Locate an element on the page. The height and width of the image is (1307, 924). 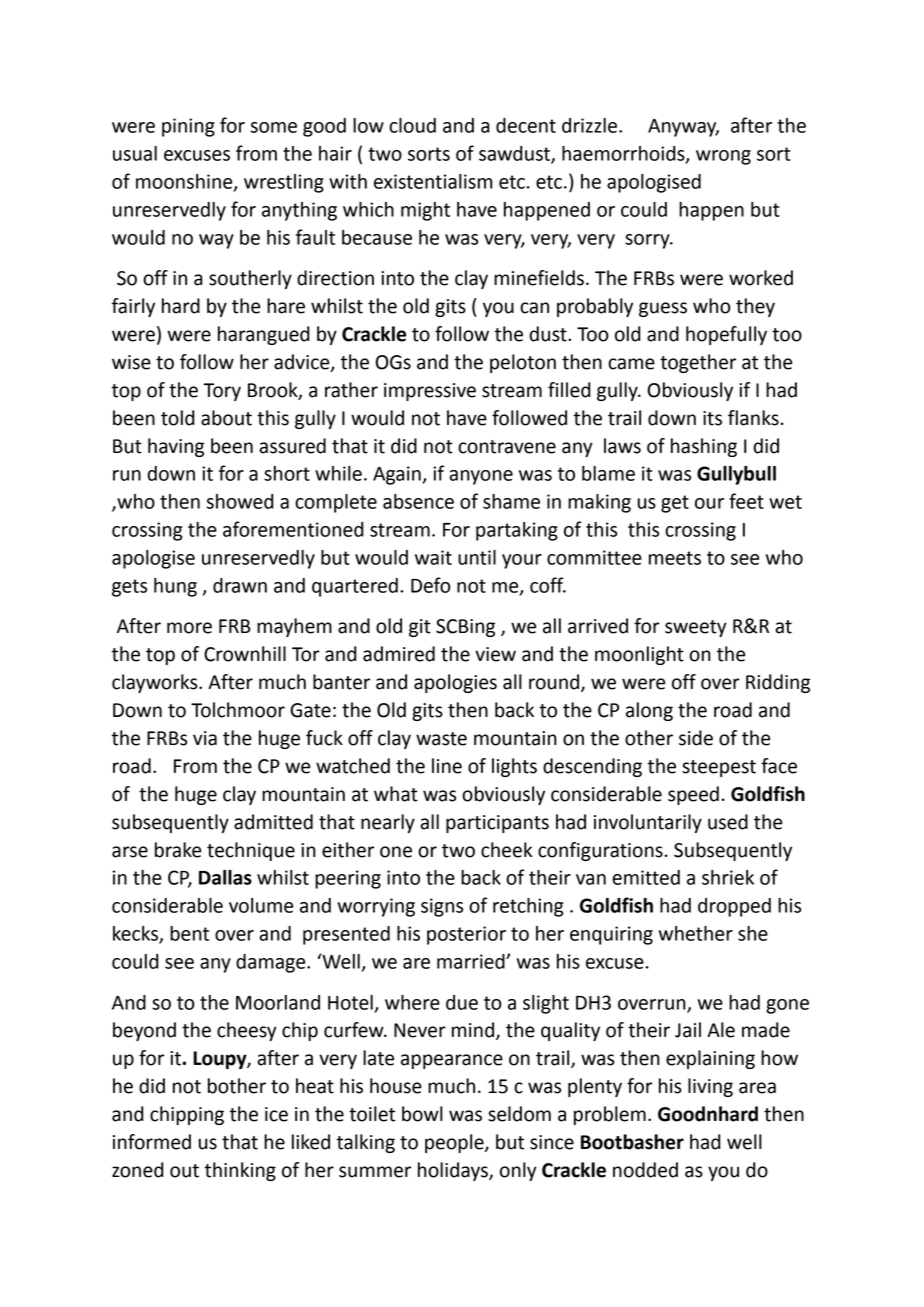
moonshine is located at coordinates (185, 182).
